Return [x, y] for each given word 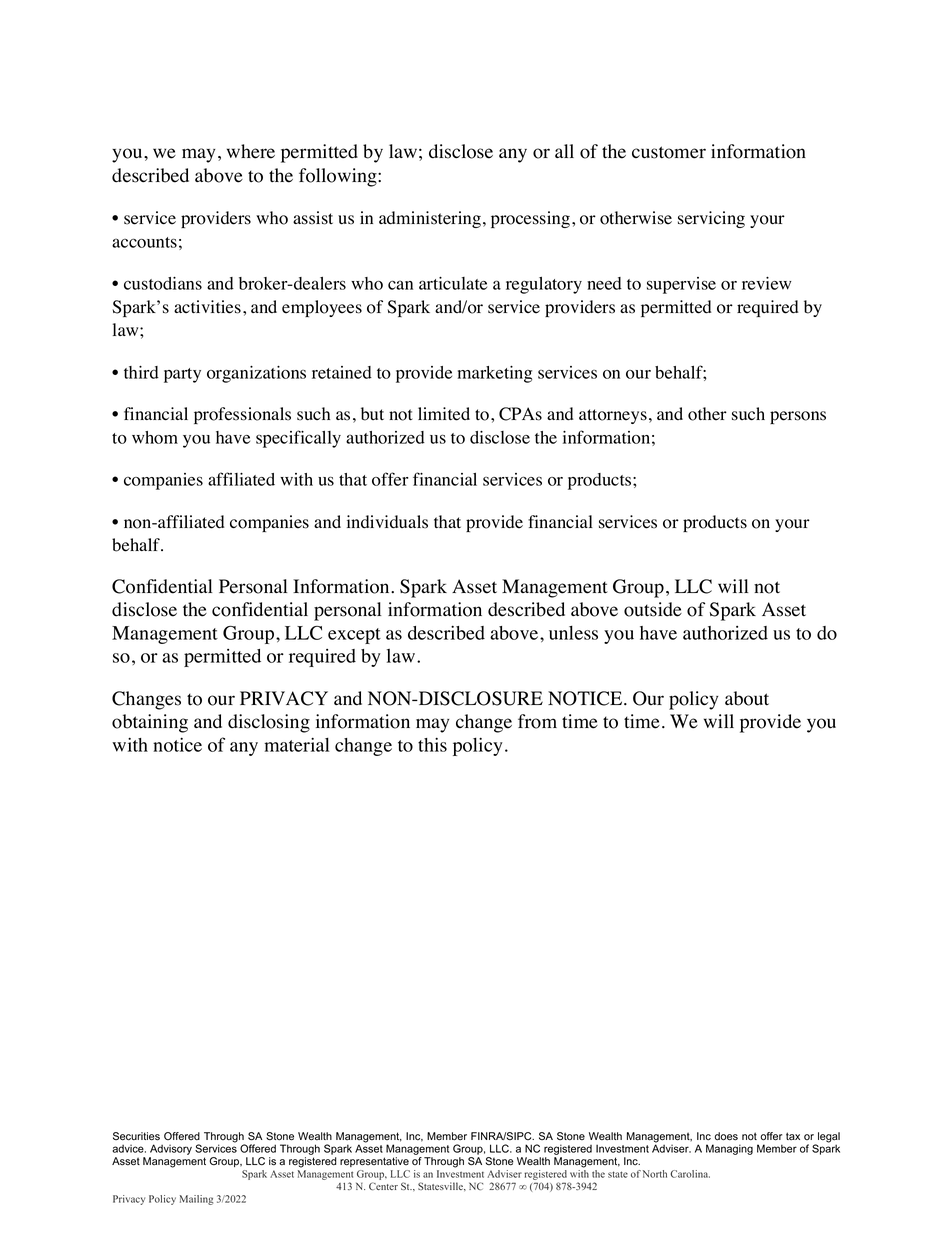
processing [530, 219]
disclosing [269, 723]
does [726, 1136]
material [296, 744]
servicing [711, 219]
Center [383, 1186]
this [432, 744]
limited [444, 414]
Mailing [196, 1200]
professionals [242, 415]
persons [798, 417]
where [251, 151]
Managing [729, 1149]
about [747, 698]
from [537, 721]
